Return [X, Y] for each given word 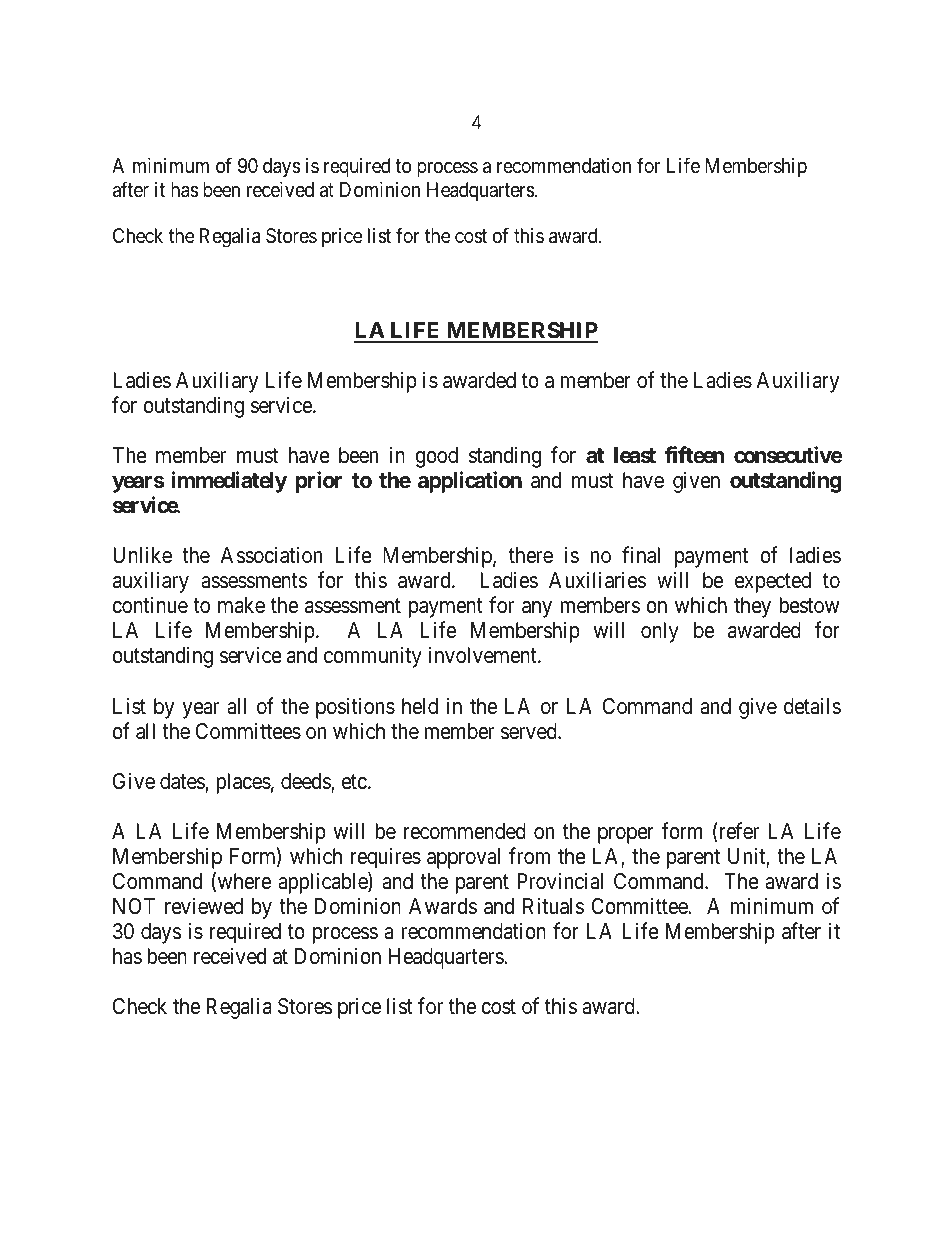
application [470, 482]
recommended [465, 831]
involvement [484, 655]
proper [626, 835]
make [241, 605]
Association [271, 555]
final [641, 555]
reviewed [204, 906]
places [243, 783]
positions [355, 708]
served [530, 731]
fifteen [694, 455]
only [660, 632]
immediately [229, 482]
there [531, 555]
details [812, 706]
